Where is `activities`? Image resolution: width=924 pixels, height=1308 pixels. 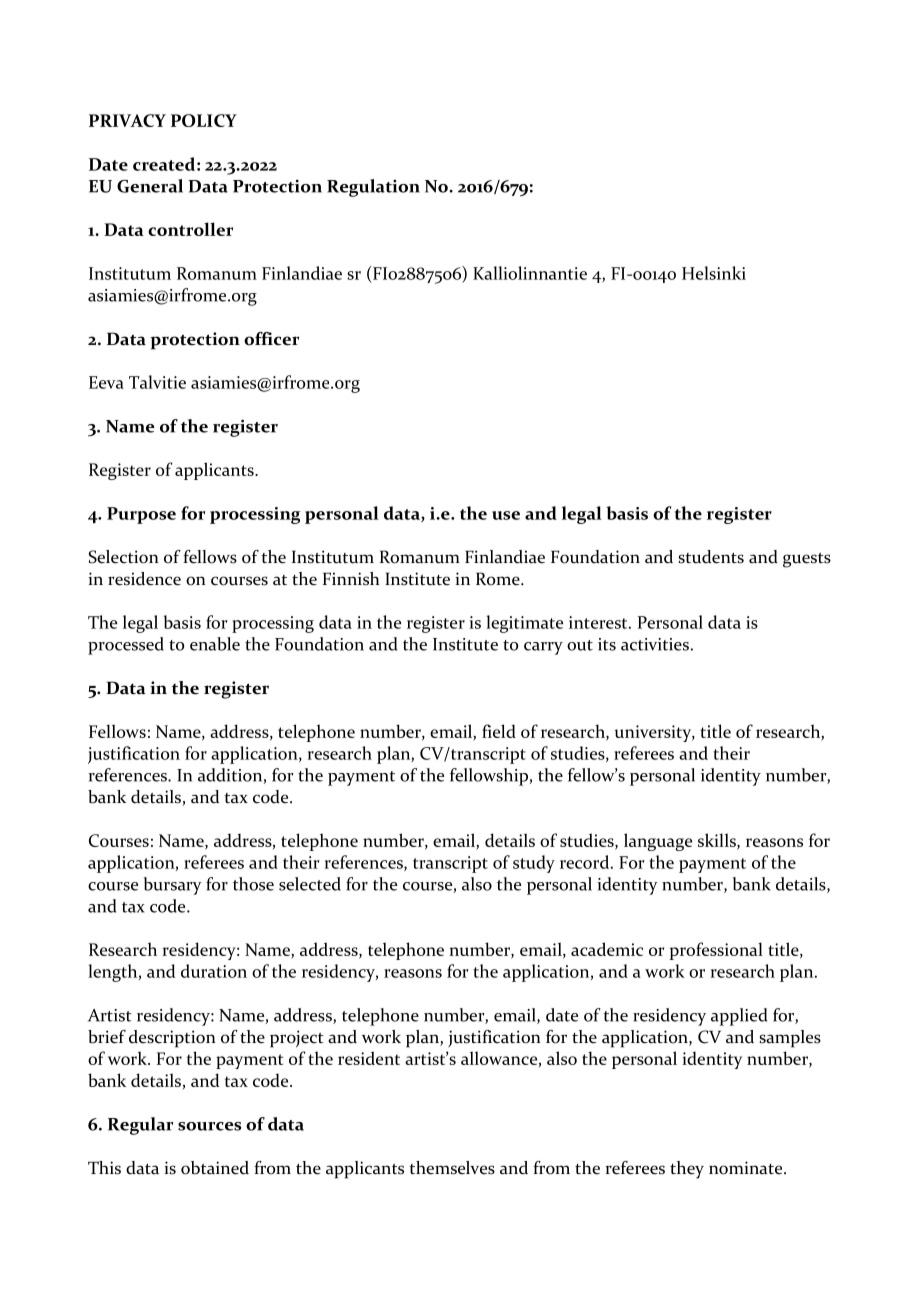 activities is located at coordinates (655, 644).
